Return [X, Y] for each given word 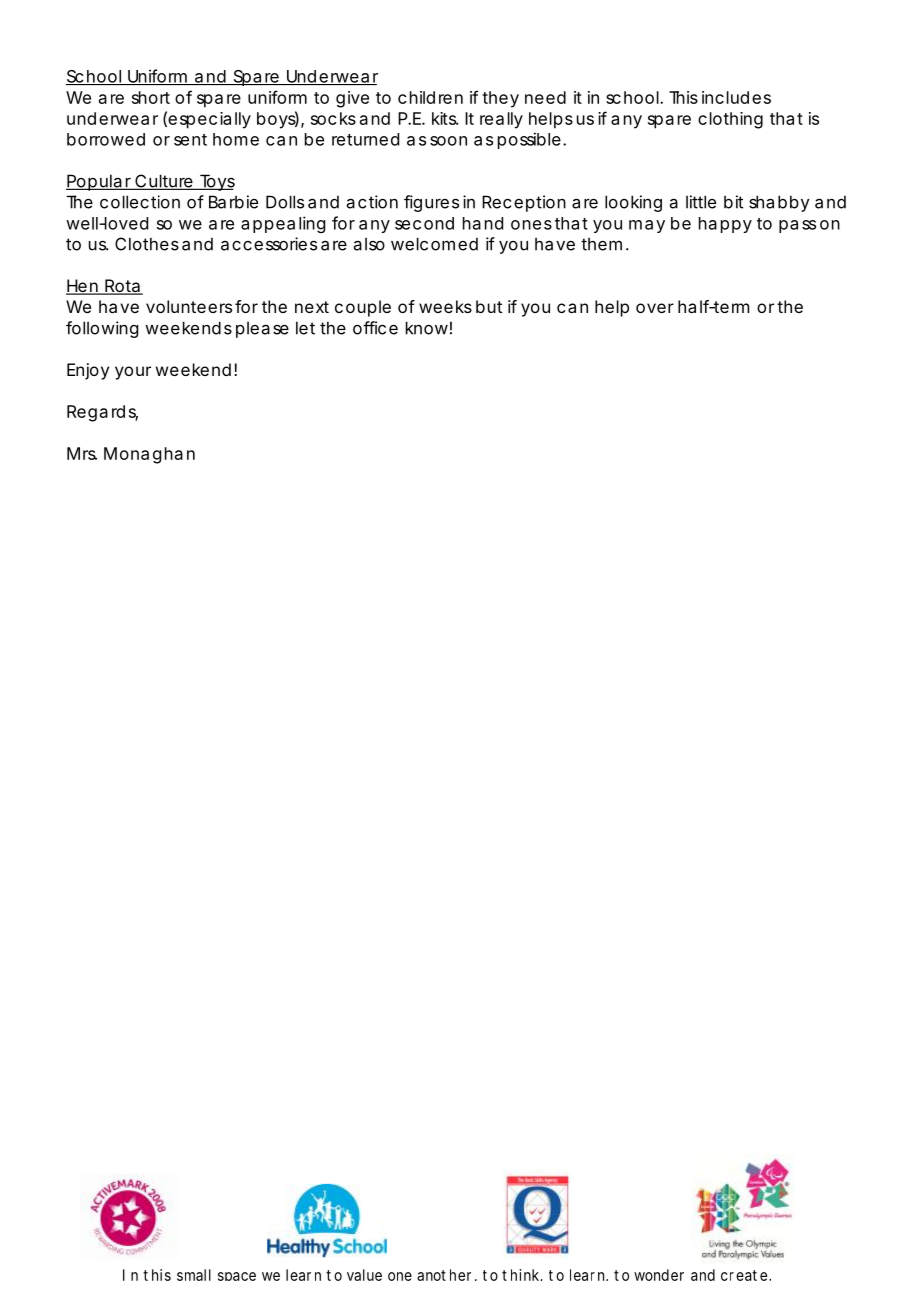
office [375, 328]
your [133, 373]
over [655, 308]
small [194, 1275]
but [489, 306]
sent [190, 140]
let [305, 328]
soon [448, 141]
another [444, 1275]
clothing [730, 120]
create [745, 1275]
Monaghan [149, 455]
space [237, 1276]
